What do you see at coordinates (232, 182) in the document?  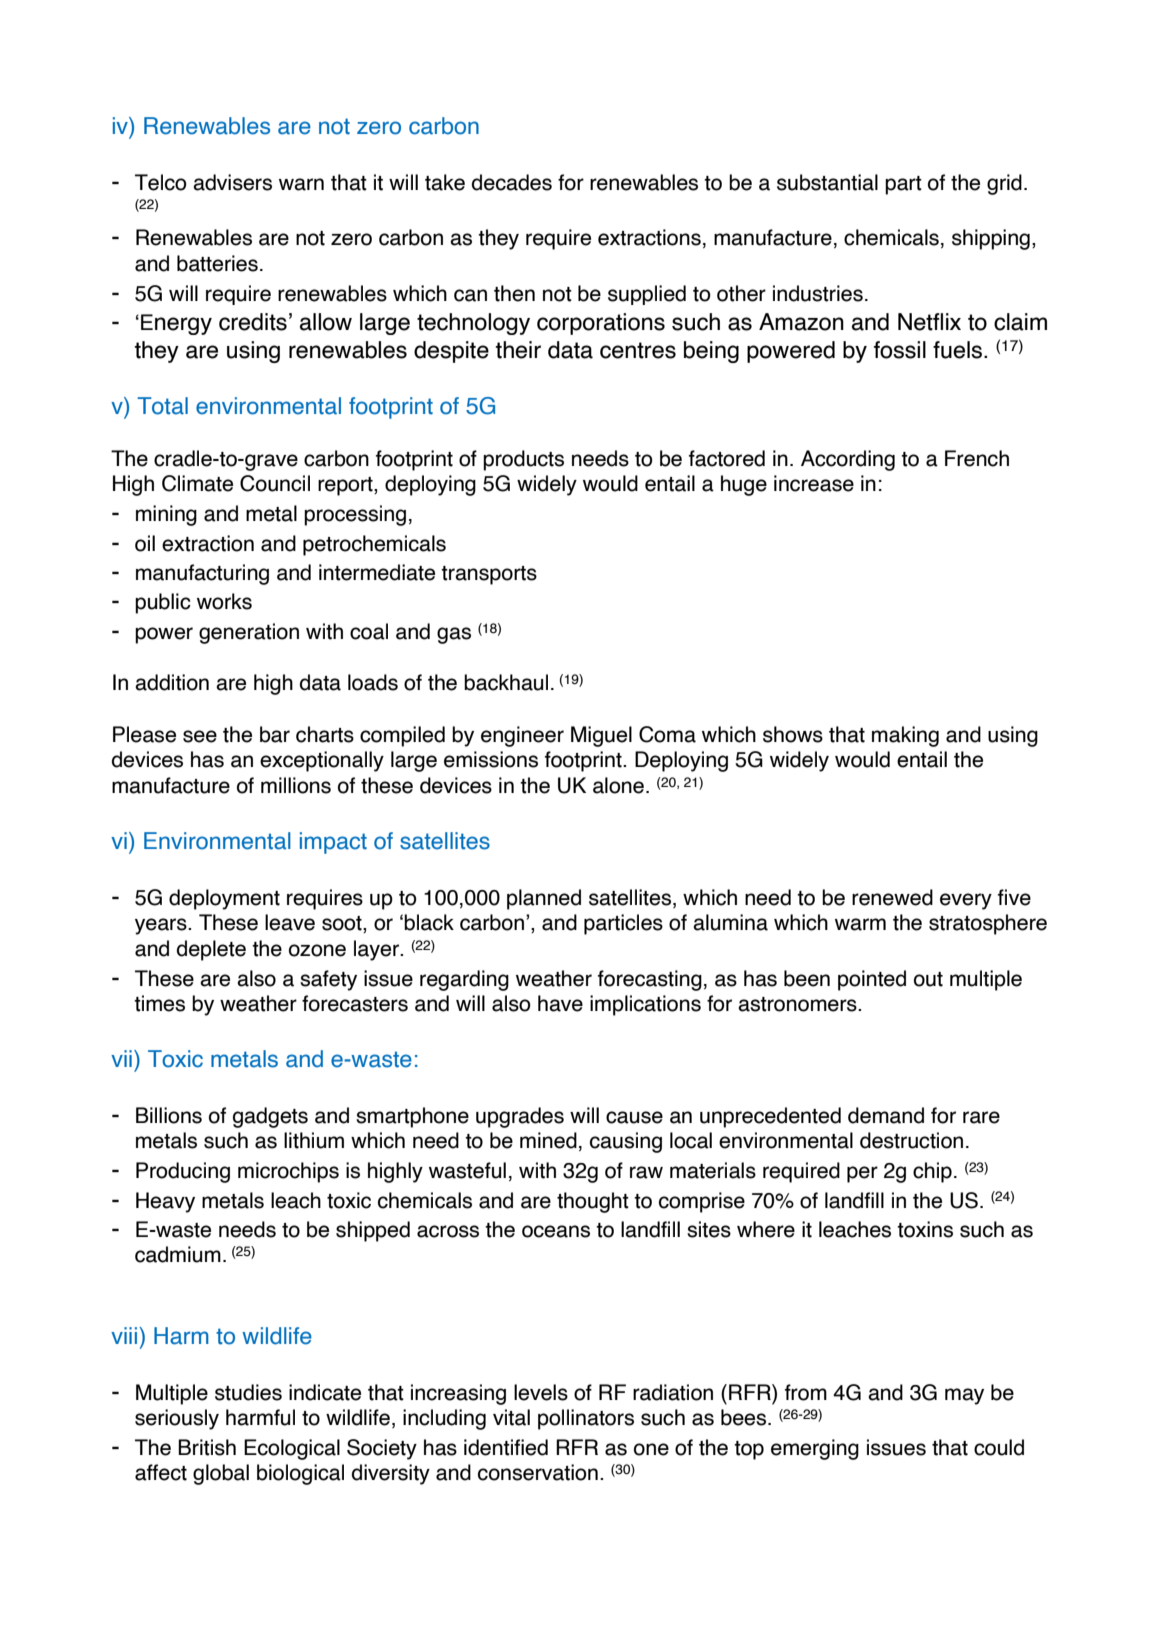 I see `advisers` at bounding box center [232, 182].
